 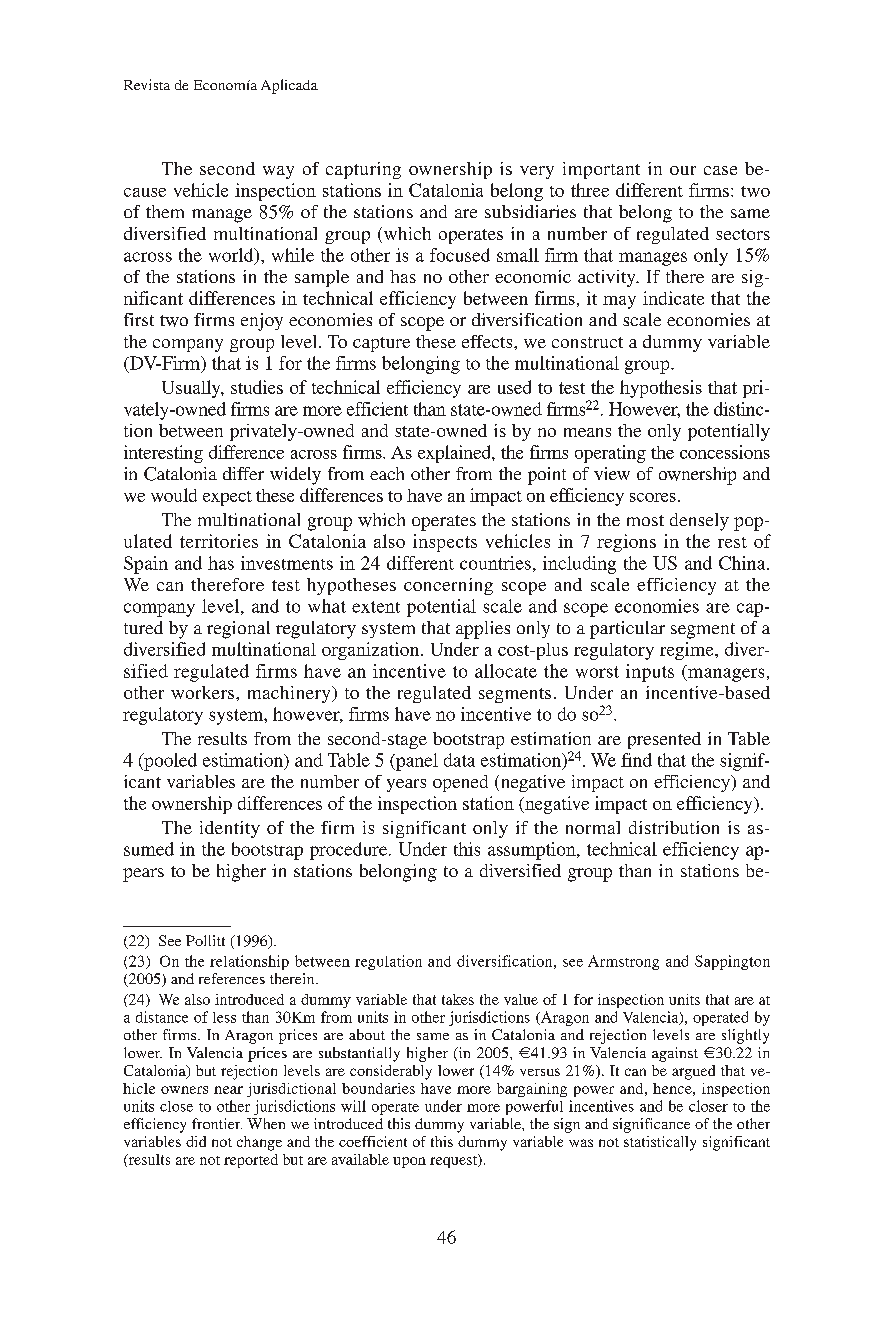 I want to click on expect, so click(x=227, y=498).
